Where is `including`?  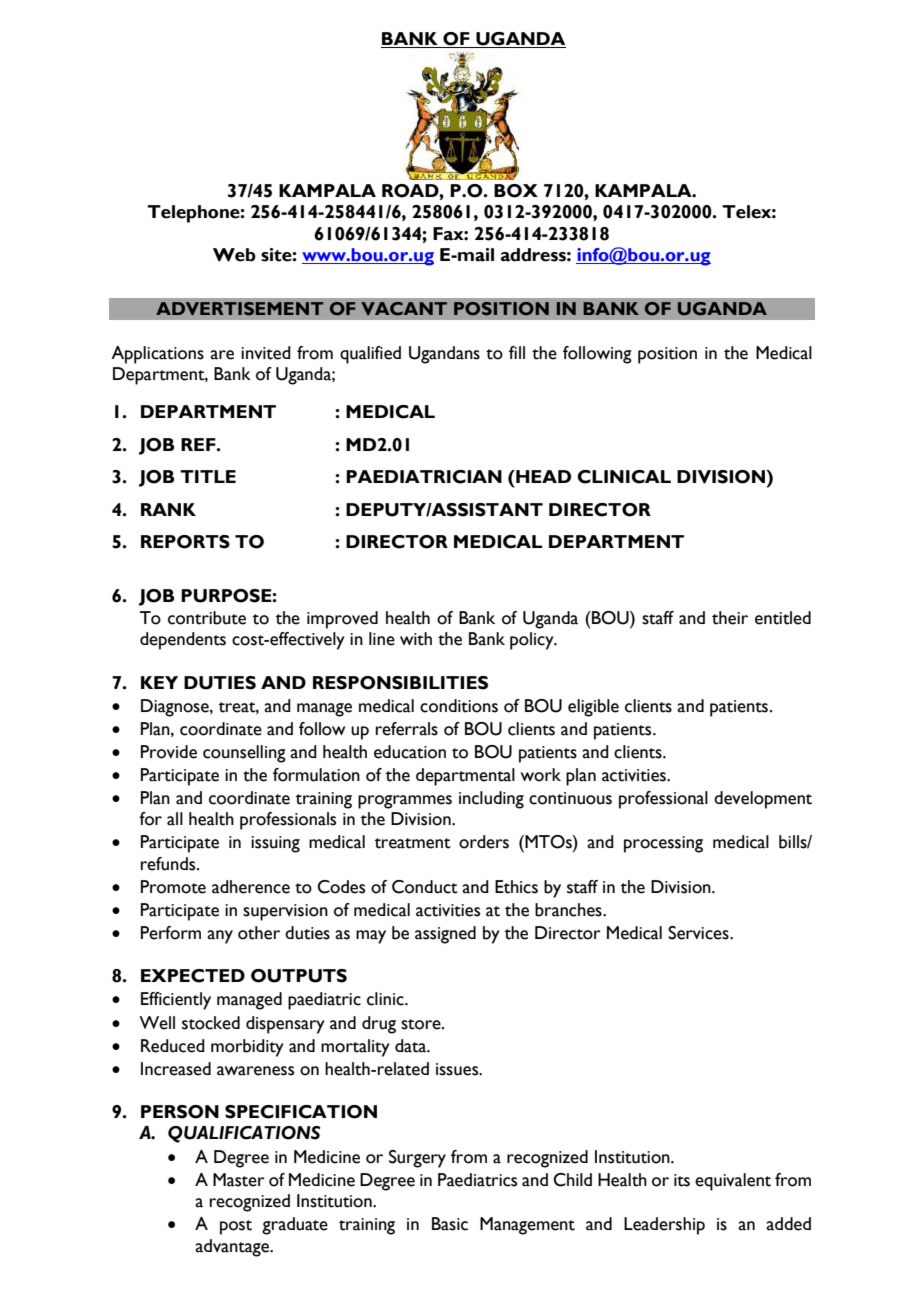
including is located at coordinates (491, 800).
